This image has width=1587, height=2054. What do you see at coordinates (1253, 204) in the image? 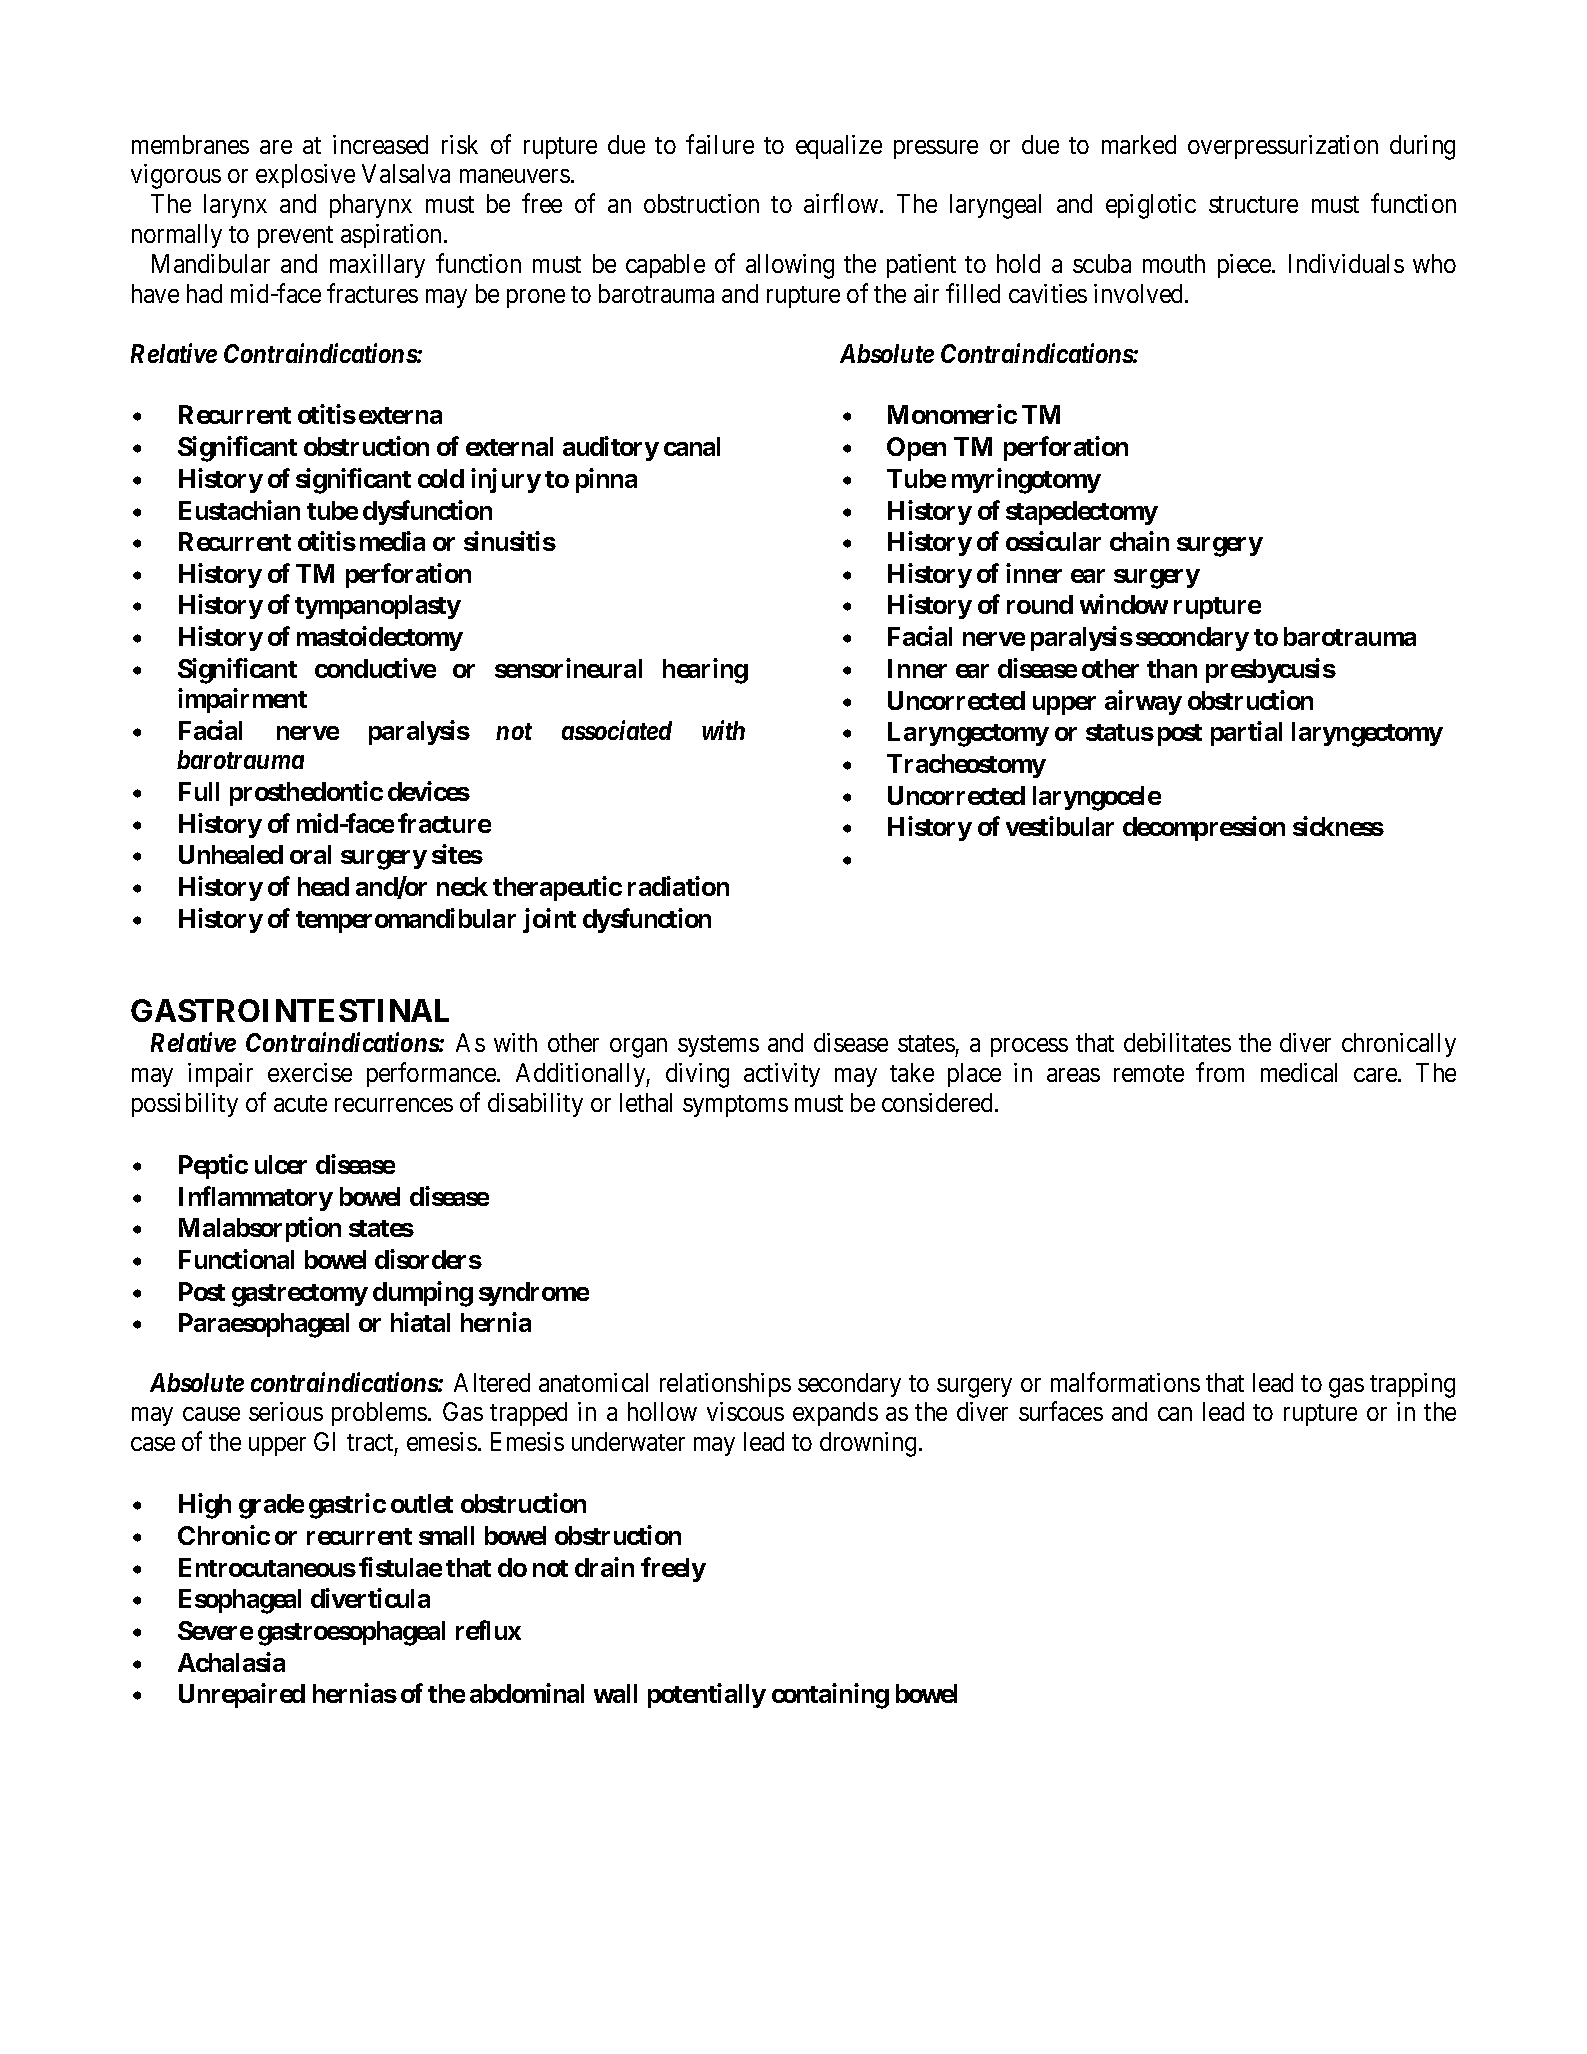
I see `structure` at bounding box center [1253, 204].
